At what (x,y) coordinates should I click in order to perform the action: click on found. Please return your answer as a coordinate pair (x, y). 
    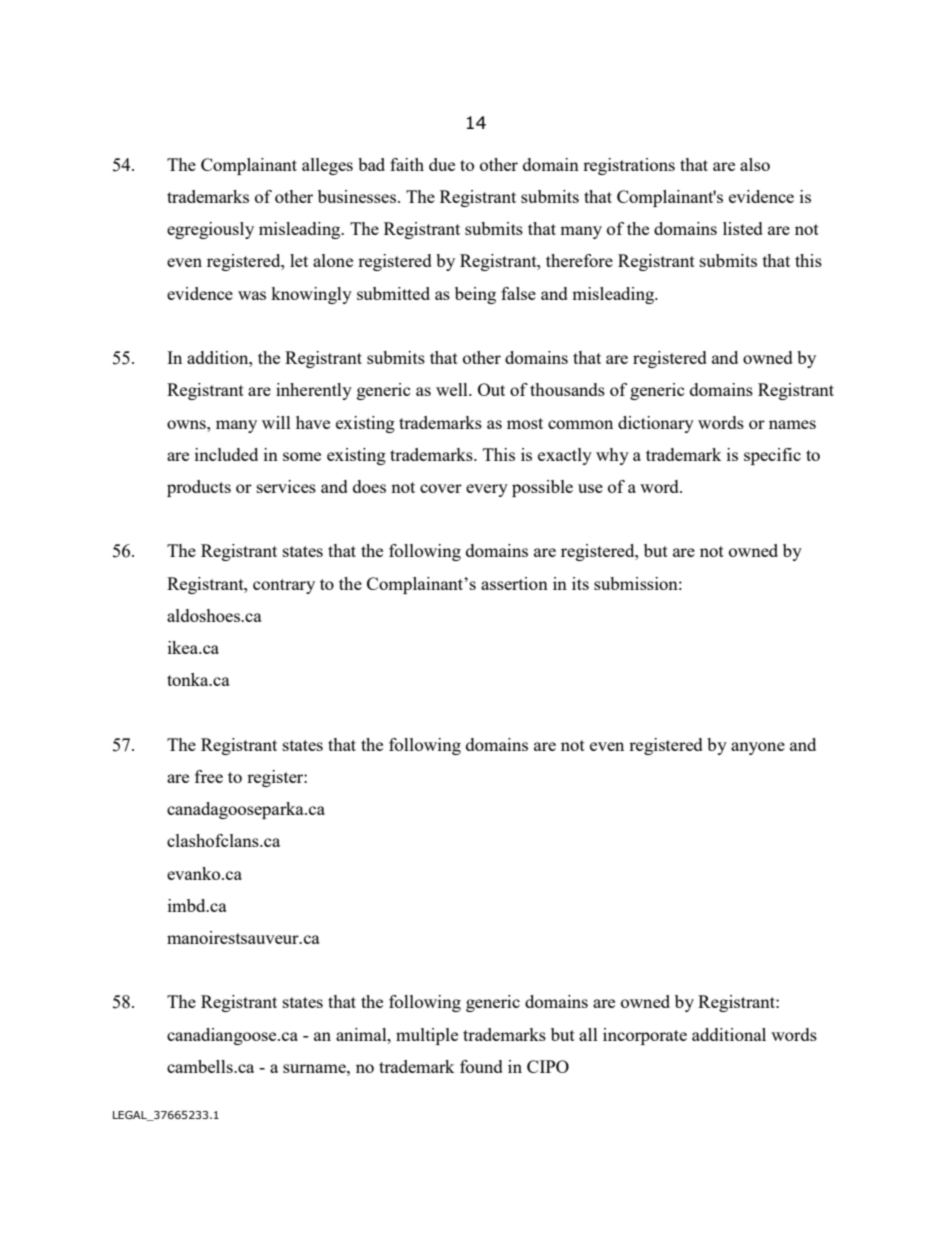
    Looking at the image, I should click on (481, 1066).
